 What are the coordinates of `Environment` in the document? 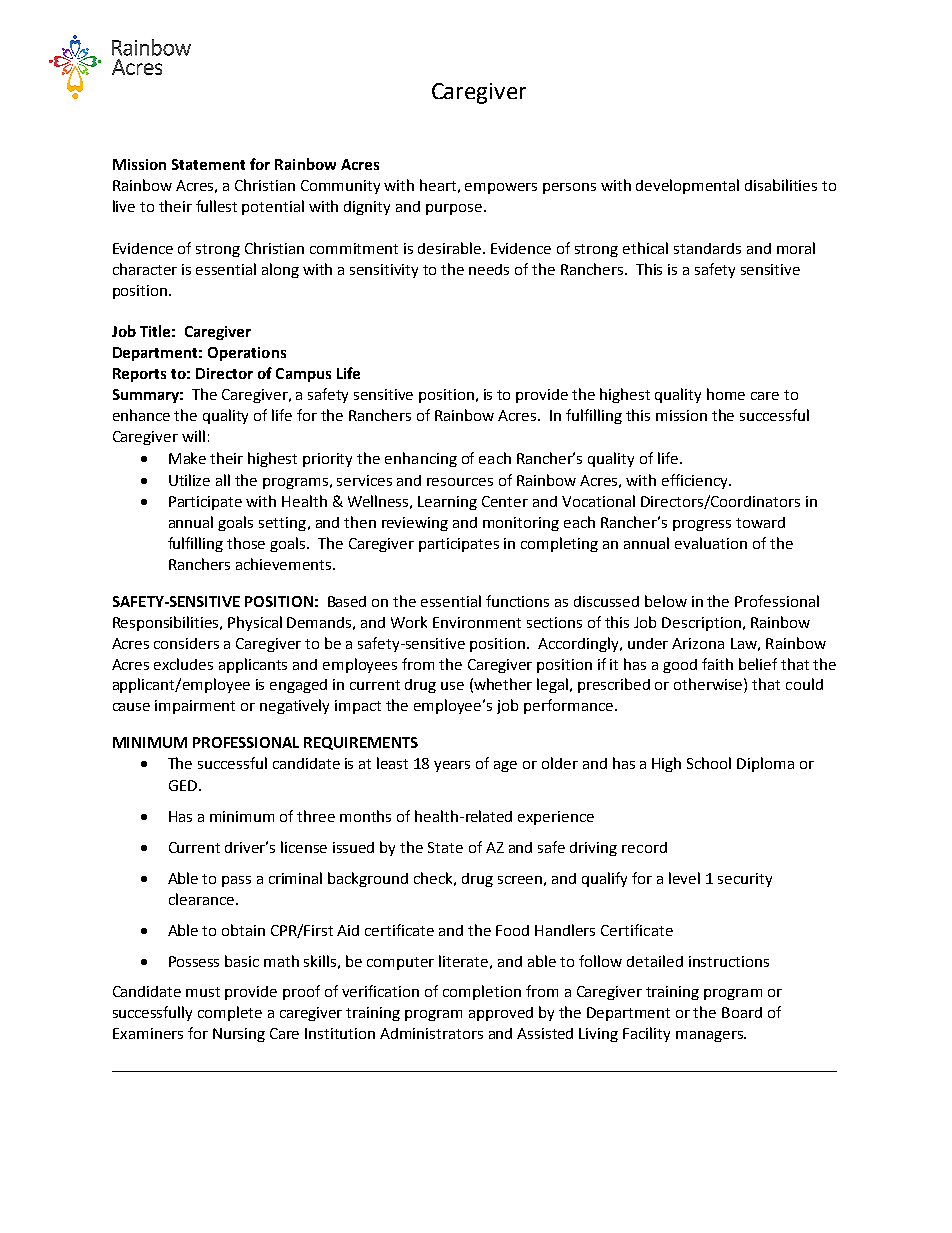 It's located at (477, 622).
